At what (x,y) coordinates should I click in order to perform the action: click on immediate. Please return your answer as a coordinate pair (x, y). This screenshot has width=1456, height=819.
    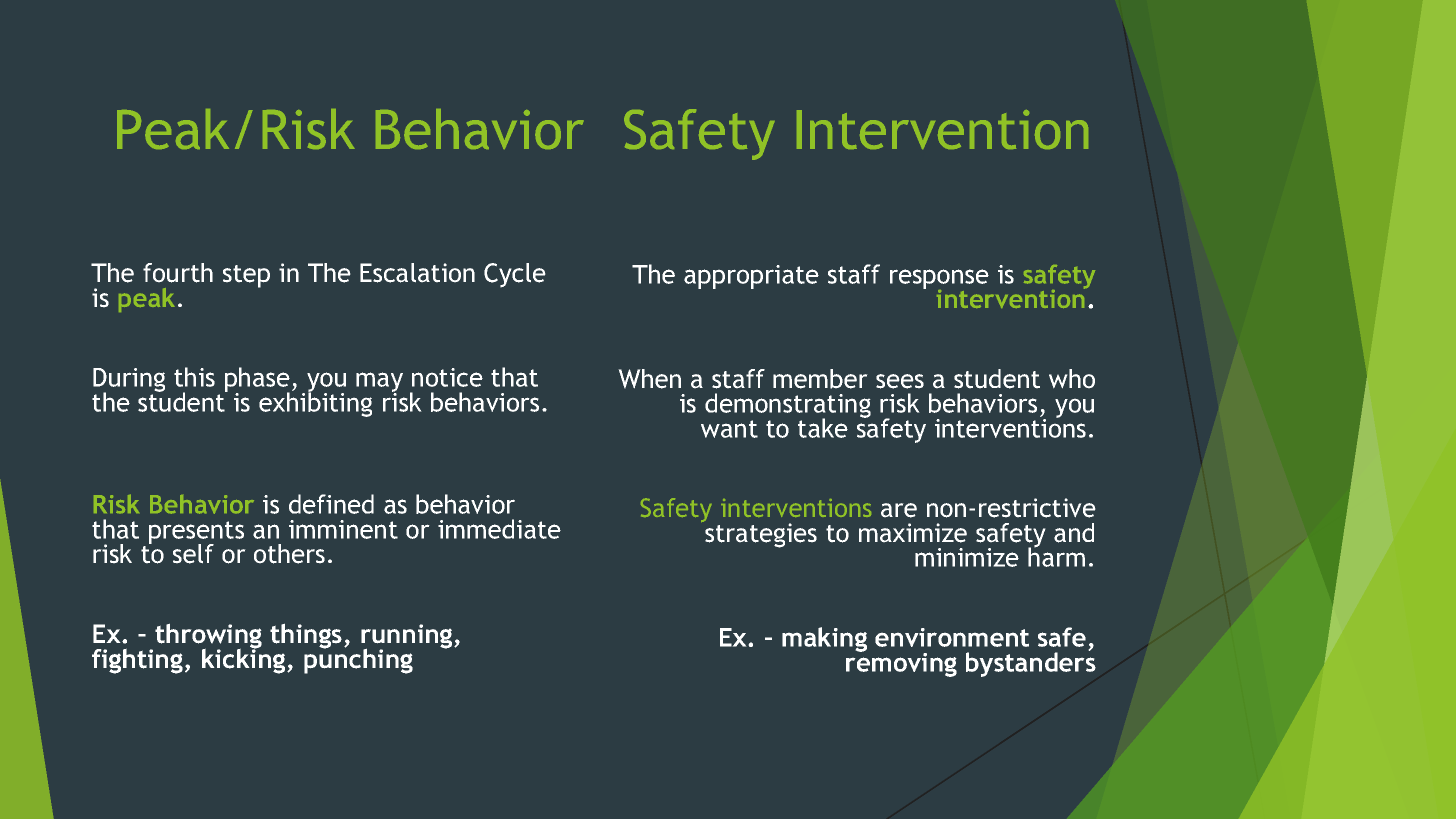
    Looking at the image, I should click on (499, 529).
